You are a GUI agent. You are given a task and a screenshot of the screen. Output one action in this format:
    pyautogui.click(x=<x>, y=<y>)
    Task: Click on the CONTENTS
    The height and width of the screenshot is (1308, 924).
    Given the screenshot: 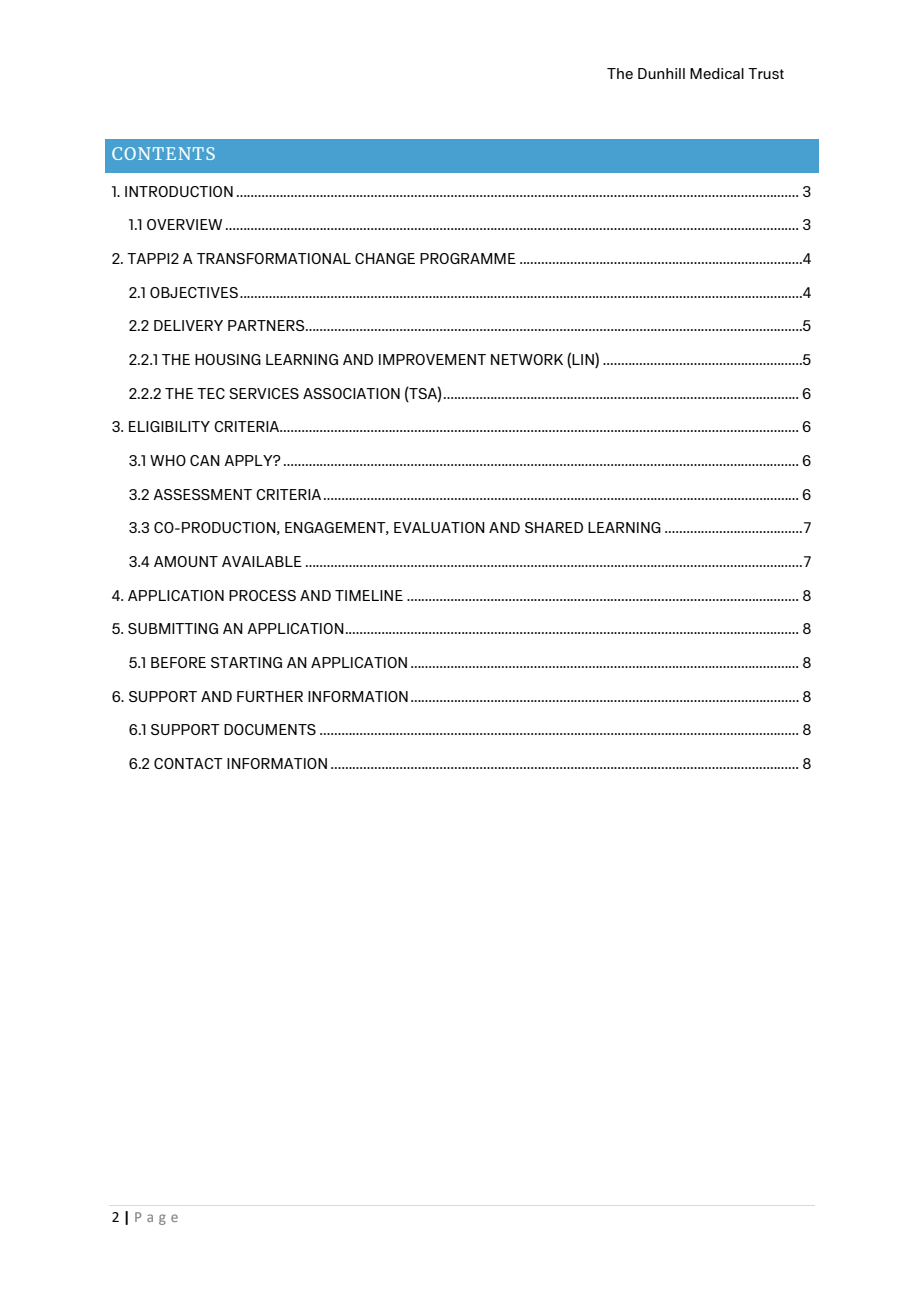 What is the action you would take?
    pyautogui.click(x=163, y=153)
